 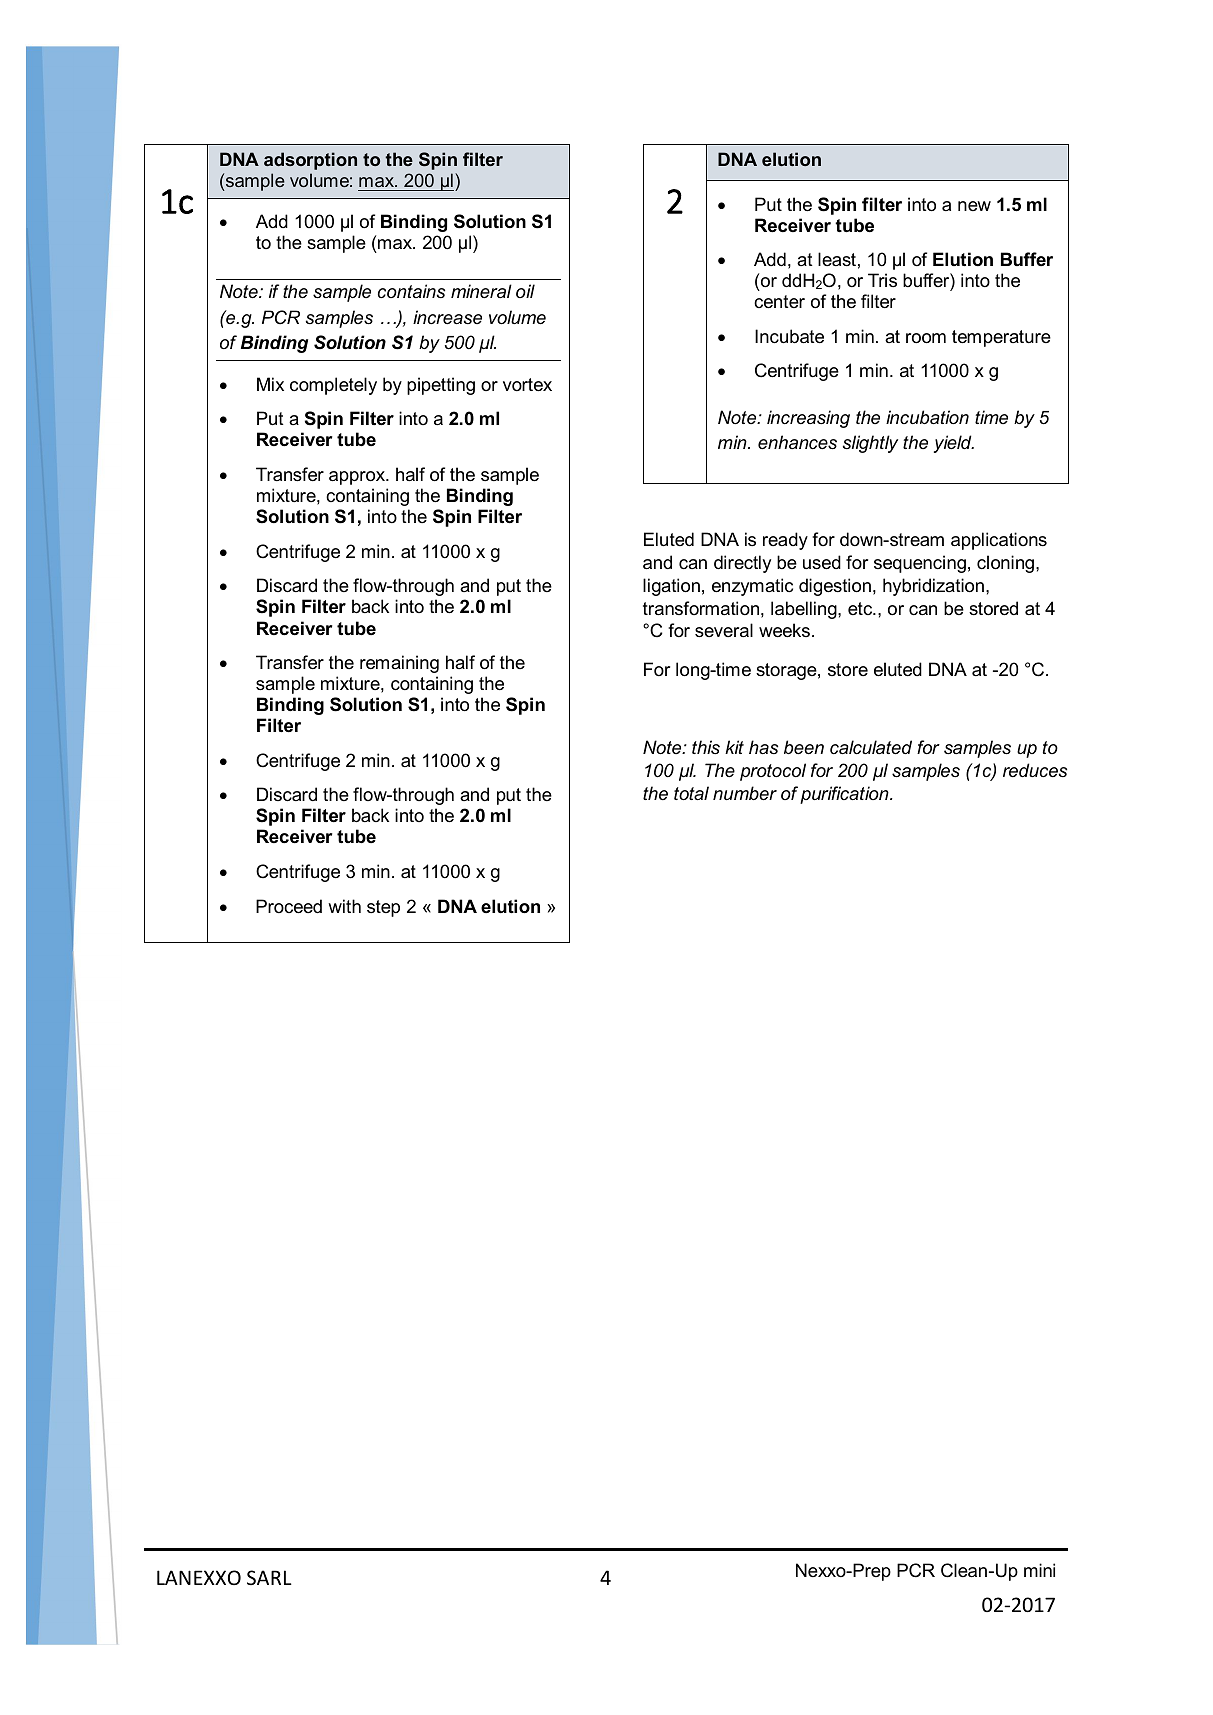 What do you see at coordinates (1039, 1570) in the image?
I see `mini` at bounding box center [1039, 1570].
